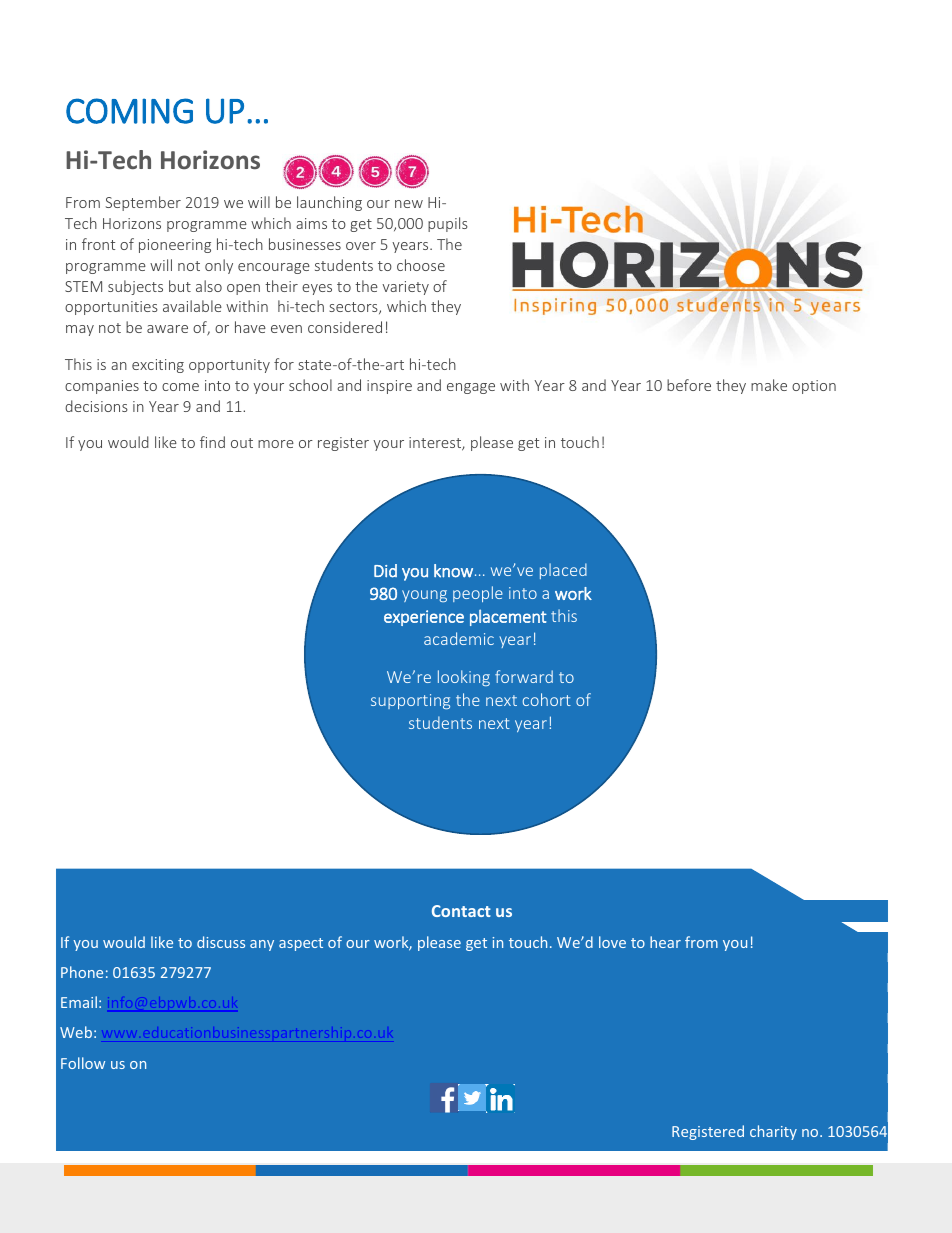 This screenshot has width=952, height=1233. I want to click on placed, so click(563, 571).
